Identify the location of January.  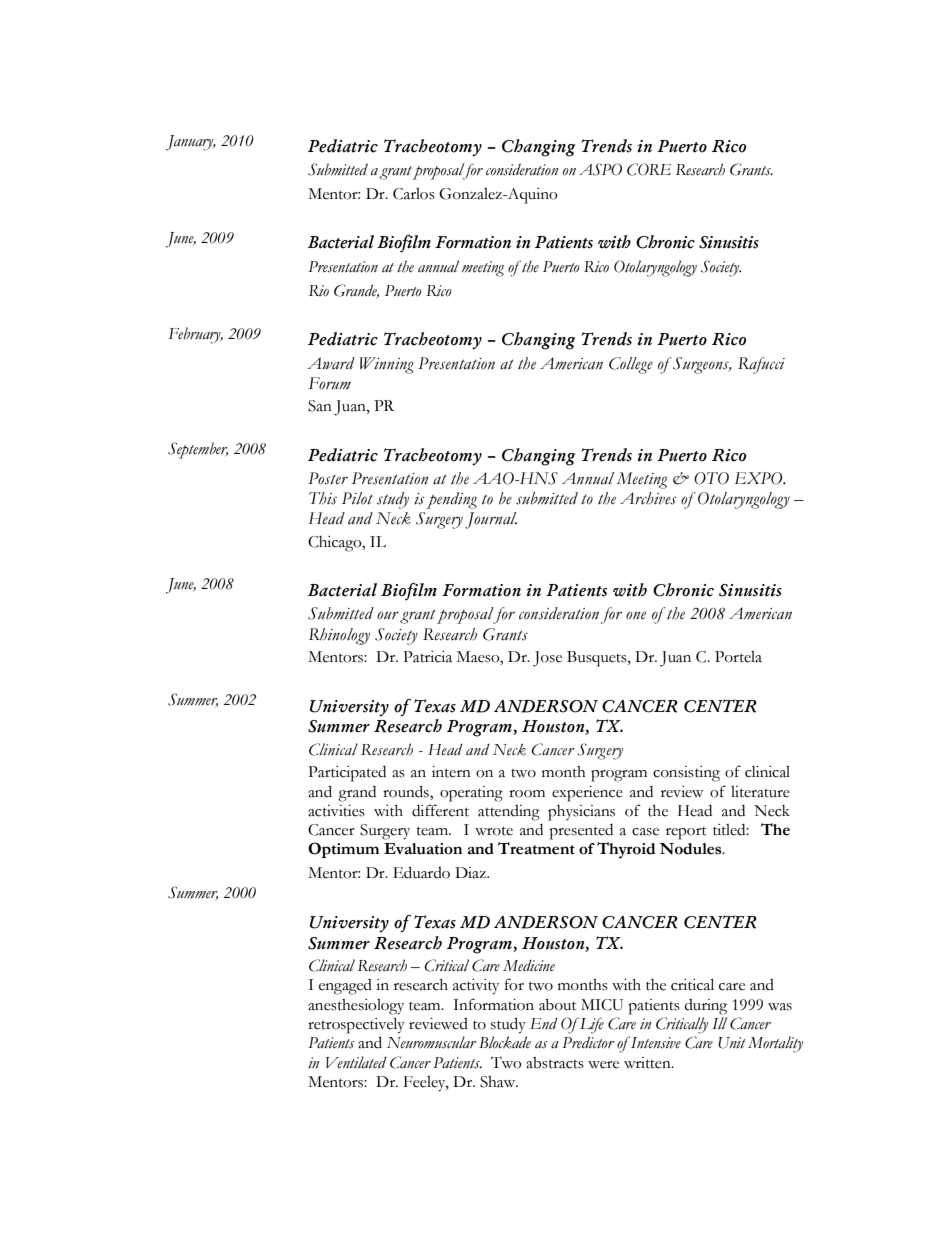
(191, 143).
